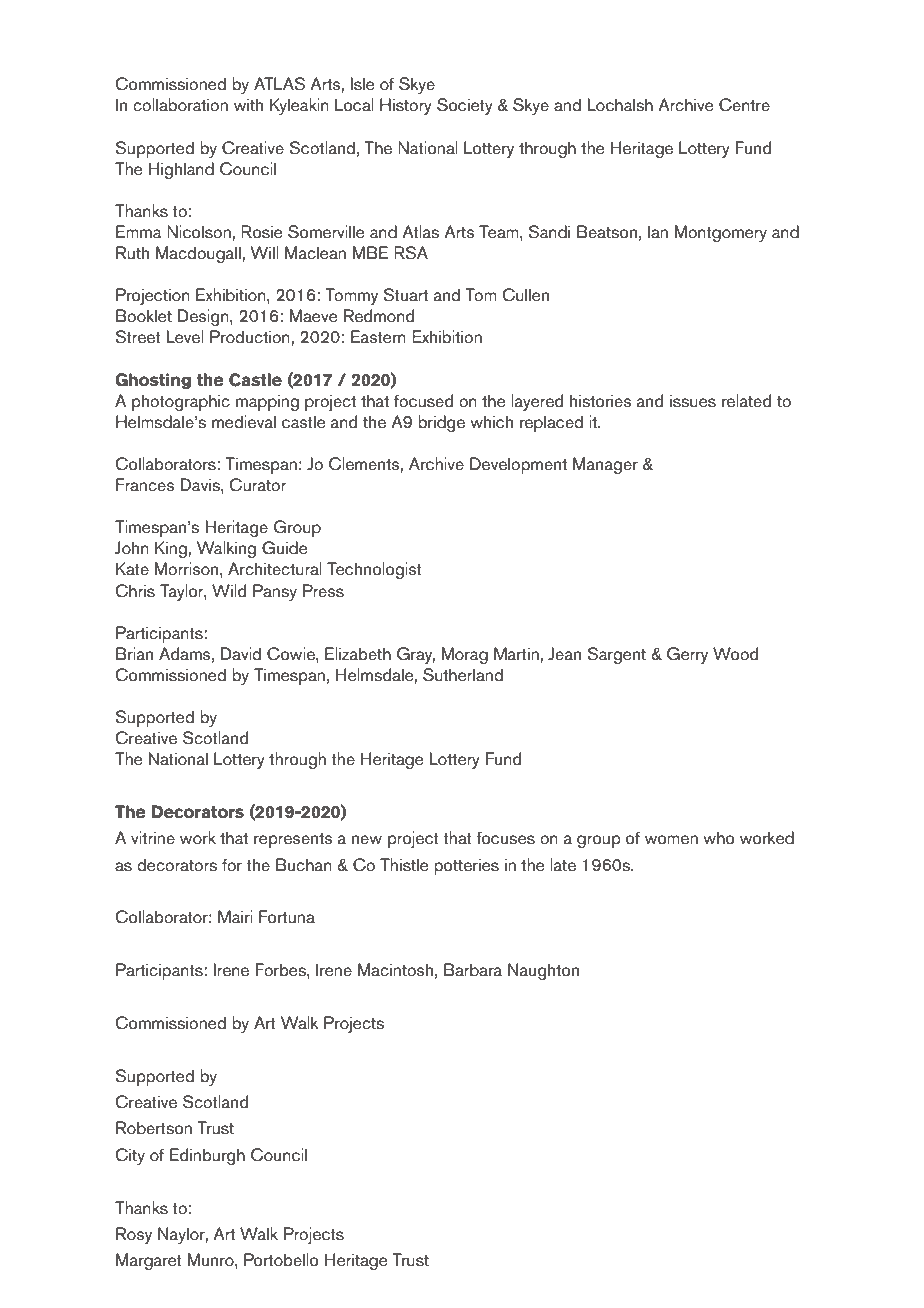 Image resolution: width=924 pixels, height=1308 pixels. Describe the element at coordinates (465, 106) in the image. I see `Society` at that location.
